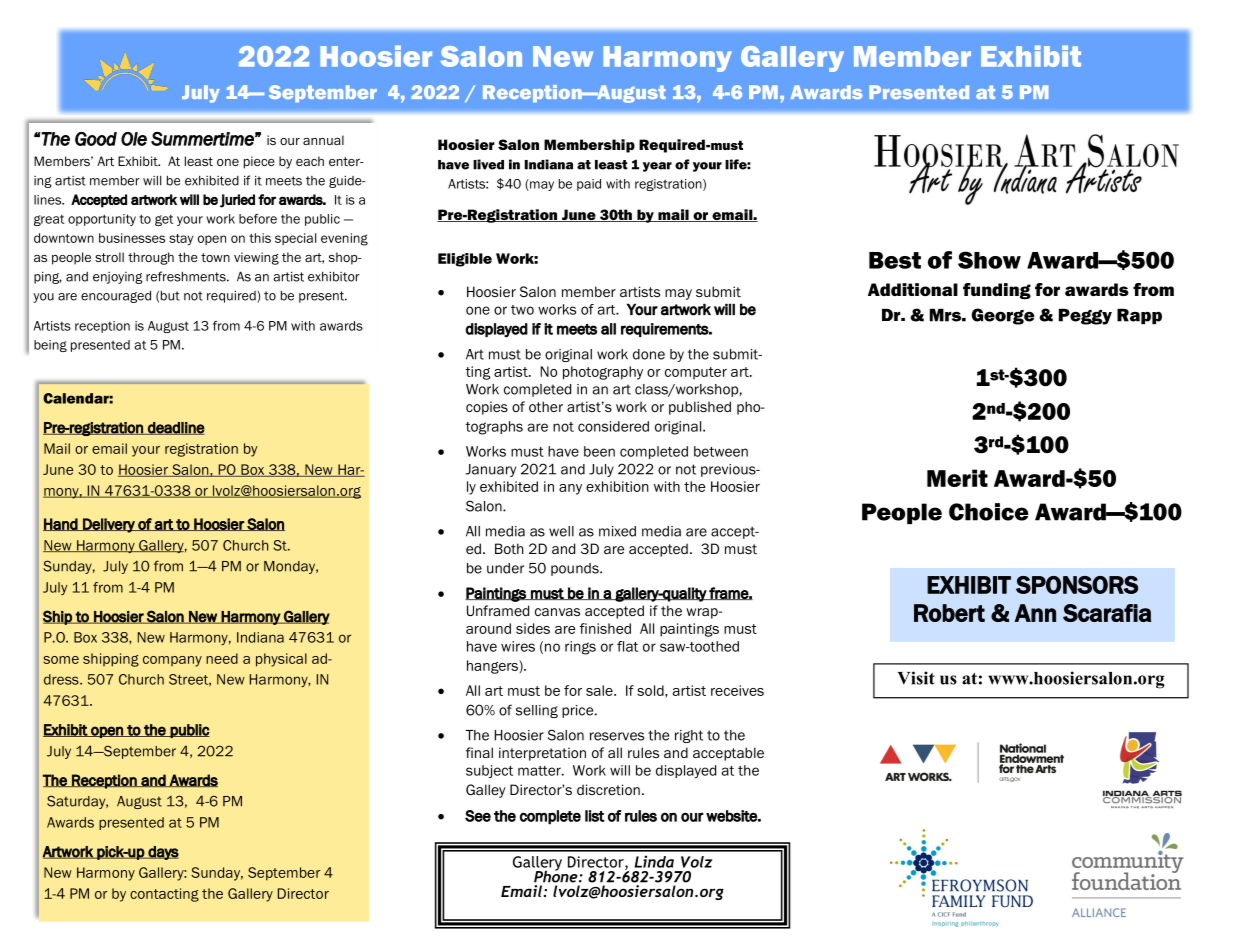 This screenshot has width=1233, height=952. Describe the element at coordinates (576, 569) in the screenshot. I see `pounds` at that location.
